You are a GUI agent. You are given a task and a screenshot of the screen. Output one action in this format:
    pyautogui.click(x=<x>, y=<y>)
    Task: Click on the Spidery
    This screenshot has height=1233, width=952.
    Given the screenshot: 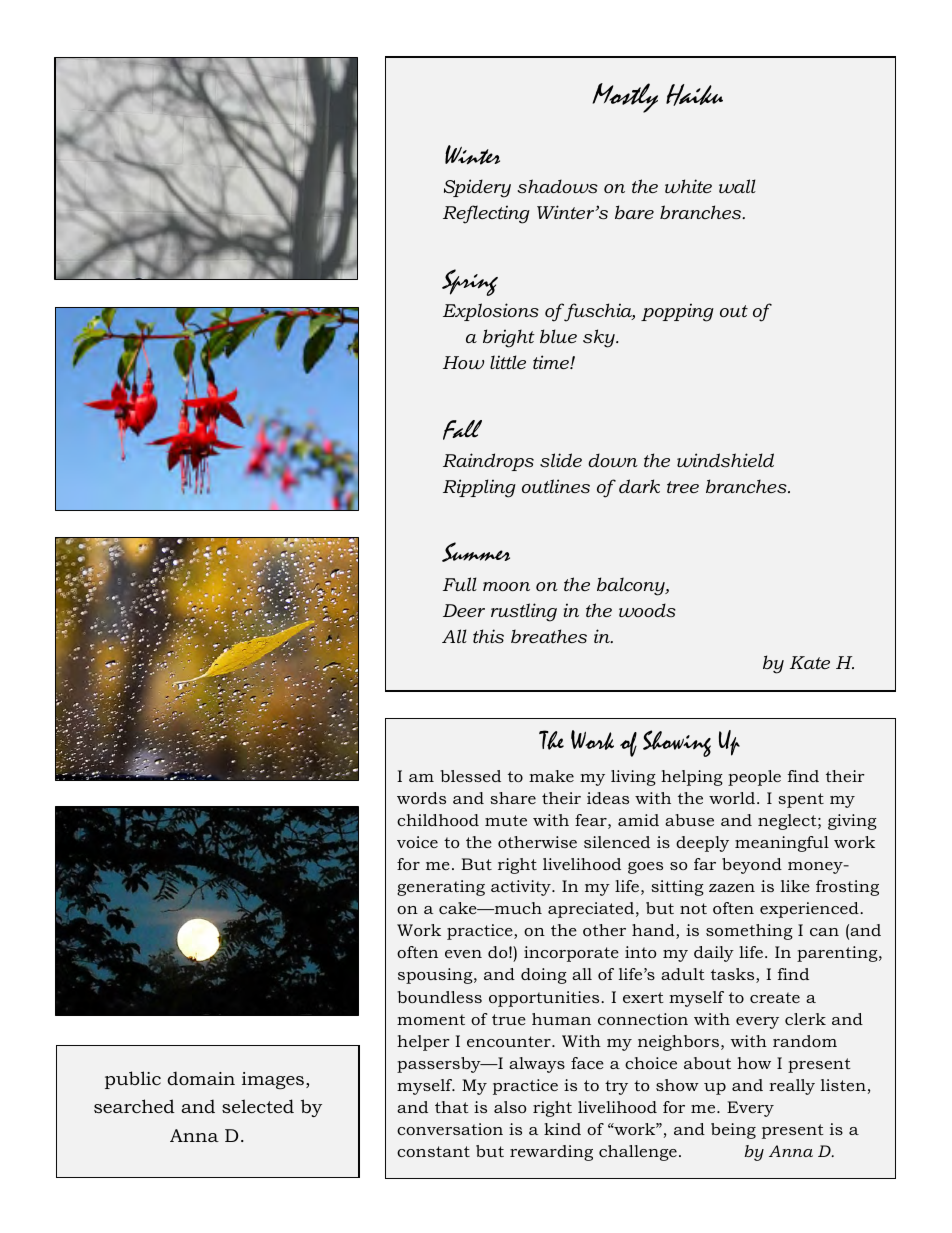 What is the action you would take?
    pyautogui.click(x=477, y=188)
